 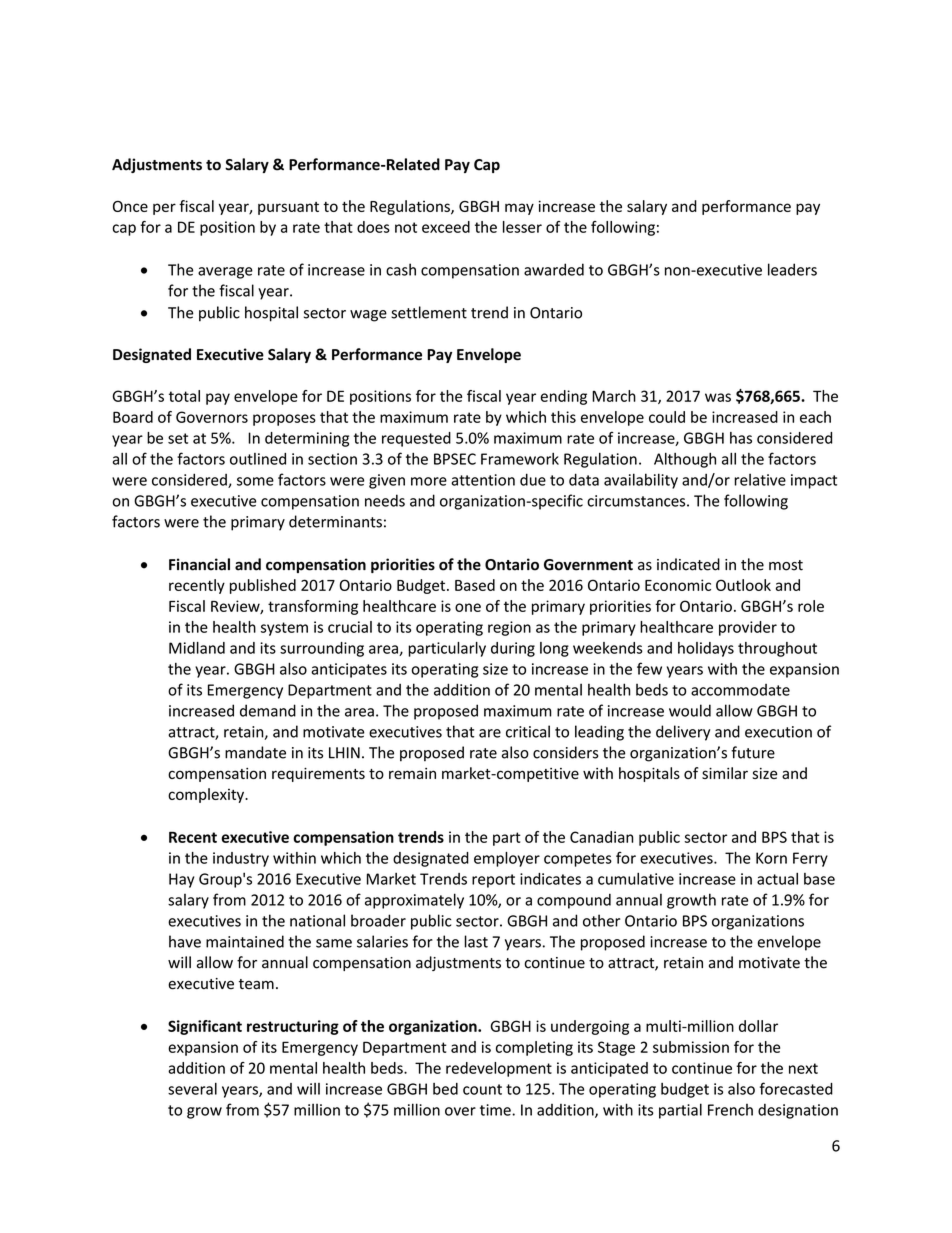 I want to click on count, so click(x=482, y=1089).
